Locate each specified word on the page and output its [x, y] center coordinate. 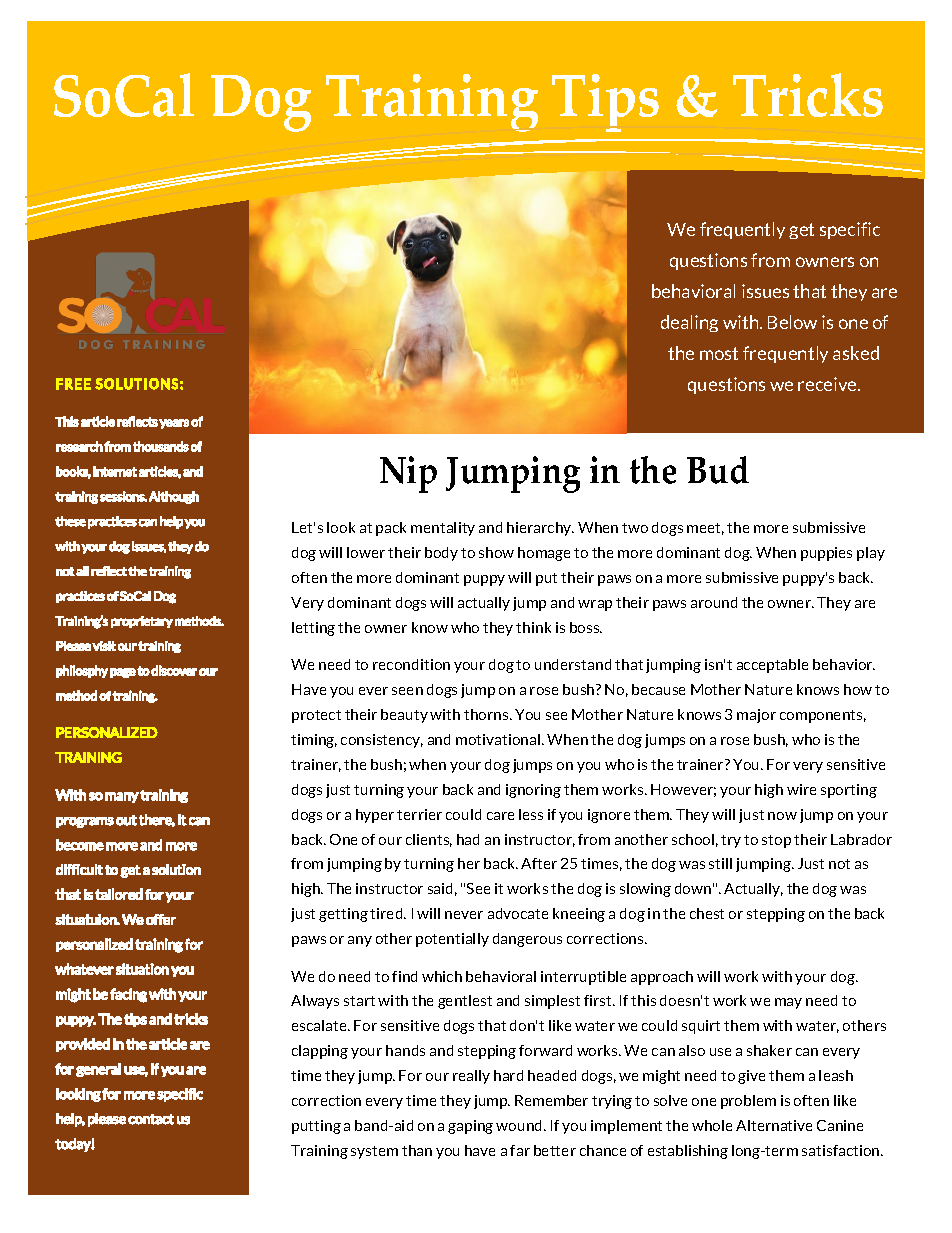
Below [792, 322]
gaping [470, 1127]
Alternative [774, 1125]
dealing [689, 323]
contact [151, 1119]
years [174, 424]
